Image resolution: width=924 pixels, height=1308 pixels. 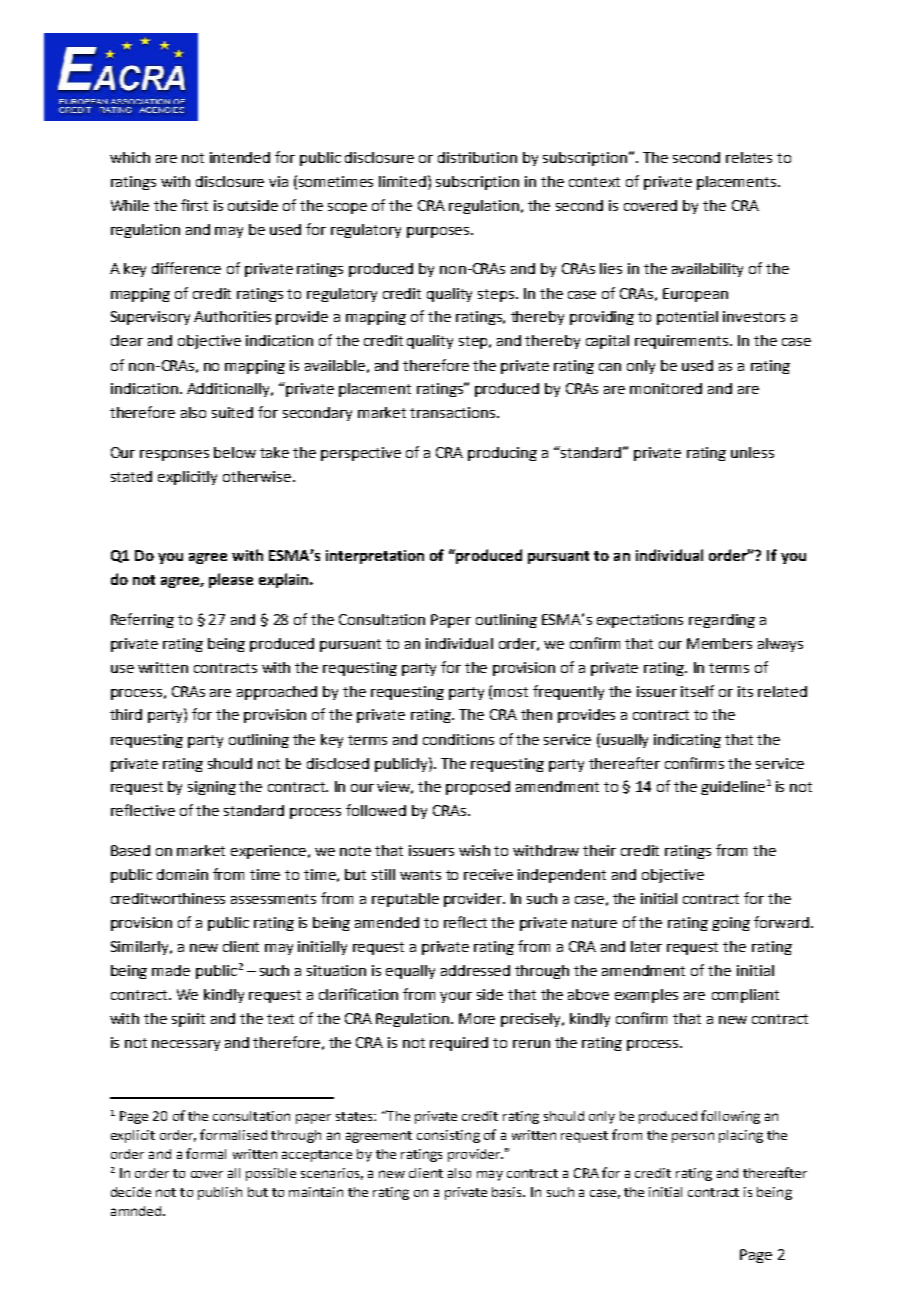 What do you see at coordinates (277, 693) in the screenshot?
I see `approached` at bounding box center [277, 693].
